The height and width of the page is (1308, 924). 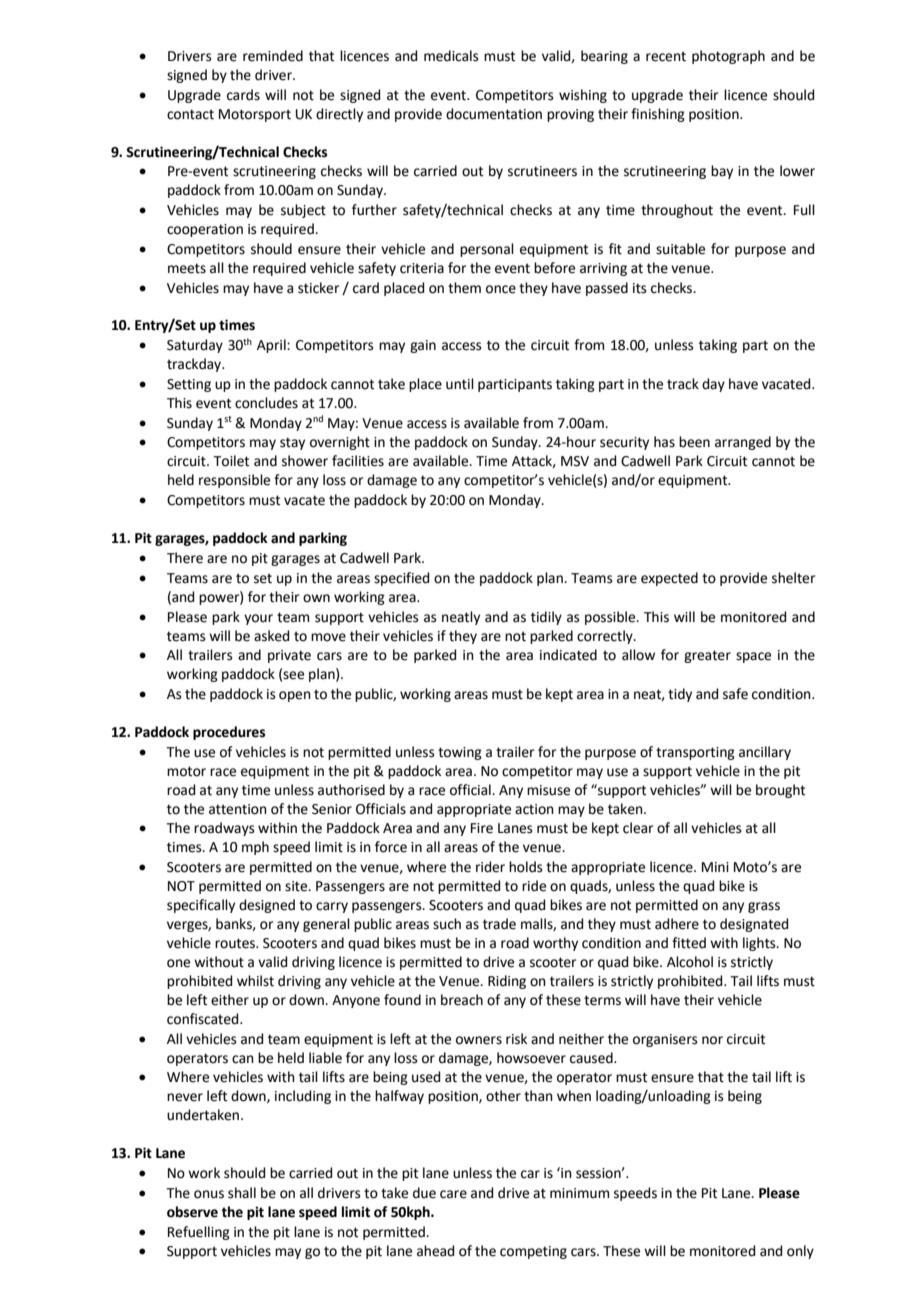 What do you see at coordinates (273, 56) in the page?
I see `reminded` at bounding box center [273, 56].
